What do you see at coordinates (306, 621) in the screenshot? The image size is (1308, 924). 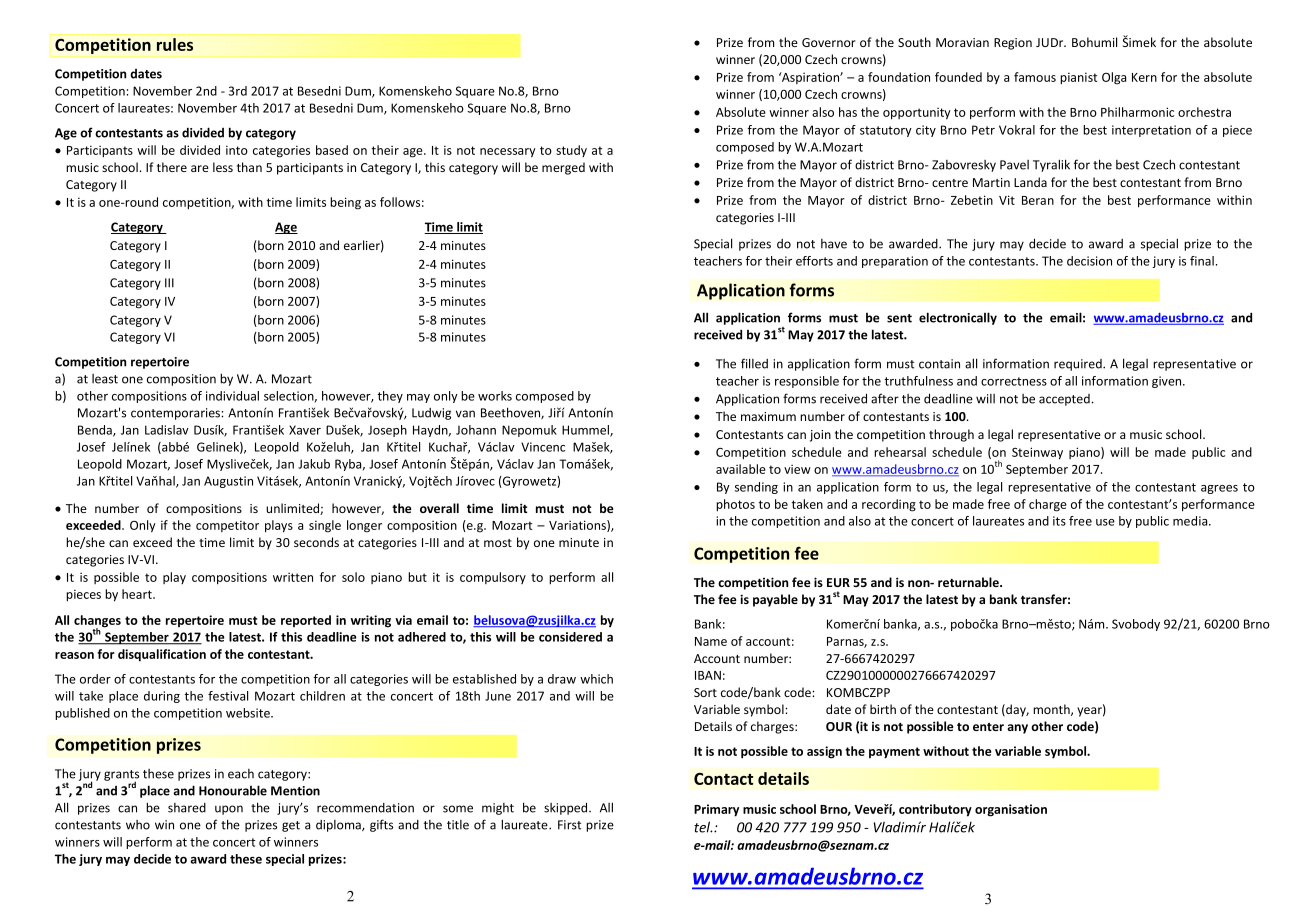 I see `reported` at bounding box center [306, 621].
